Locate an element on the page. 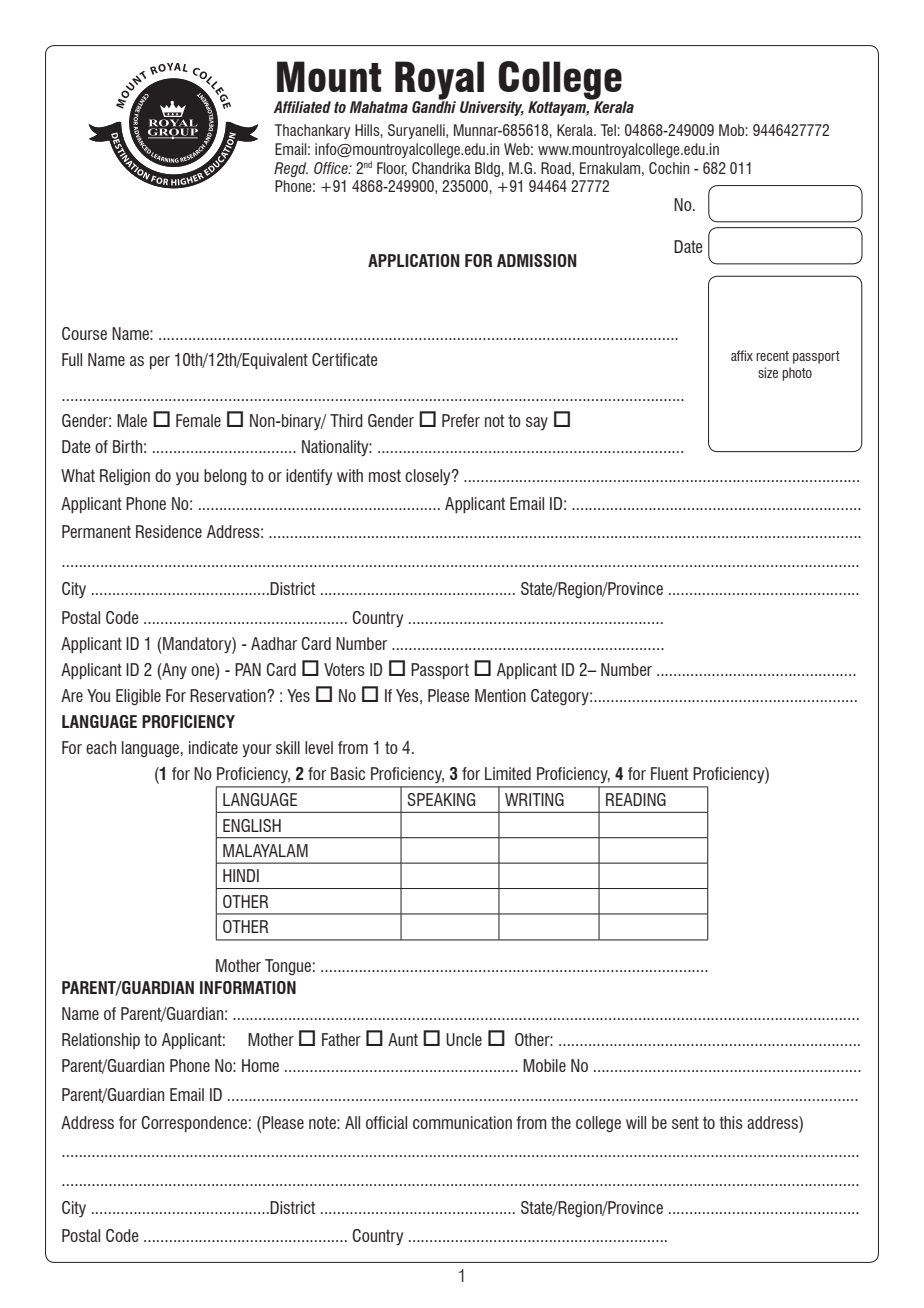 The height and width of the image is (1308, 924). Cochin is located at coordinates (669, 168).
